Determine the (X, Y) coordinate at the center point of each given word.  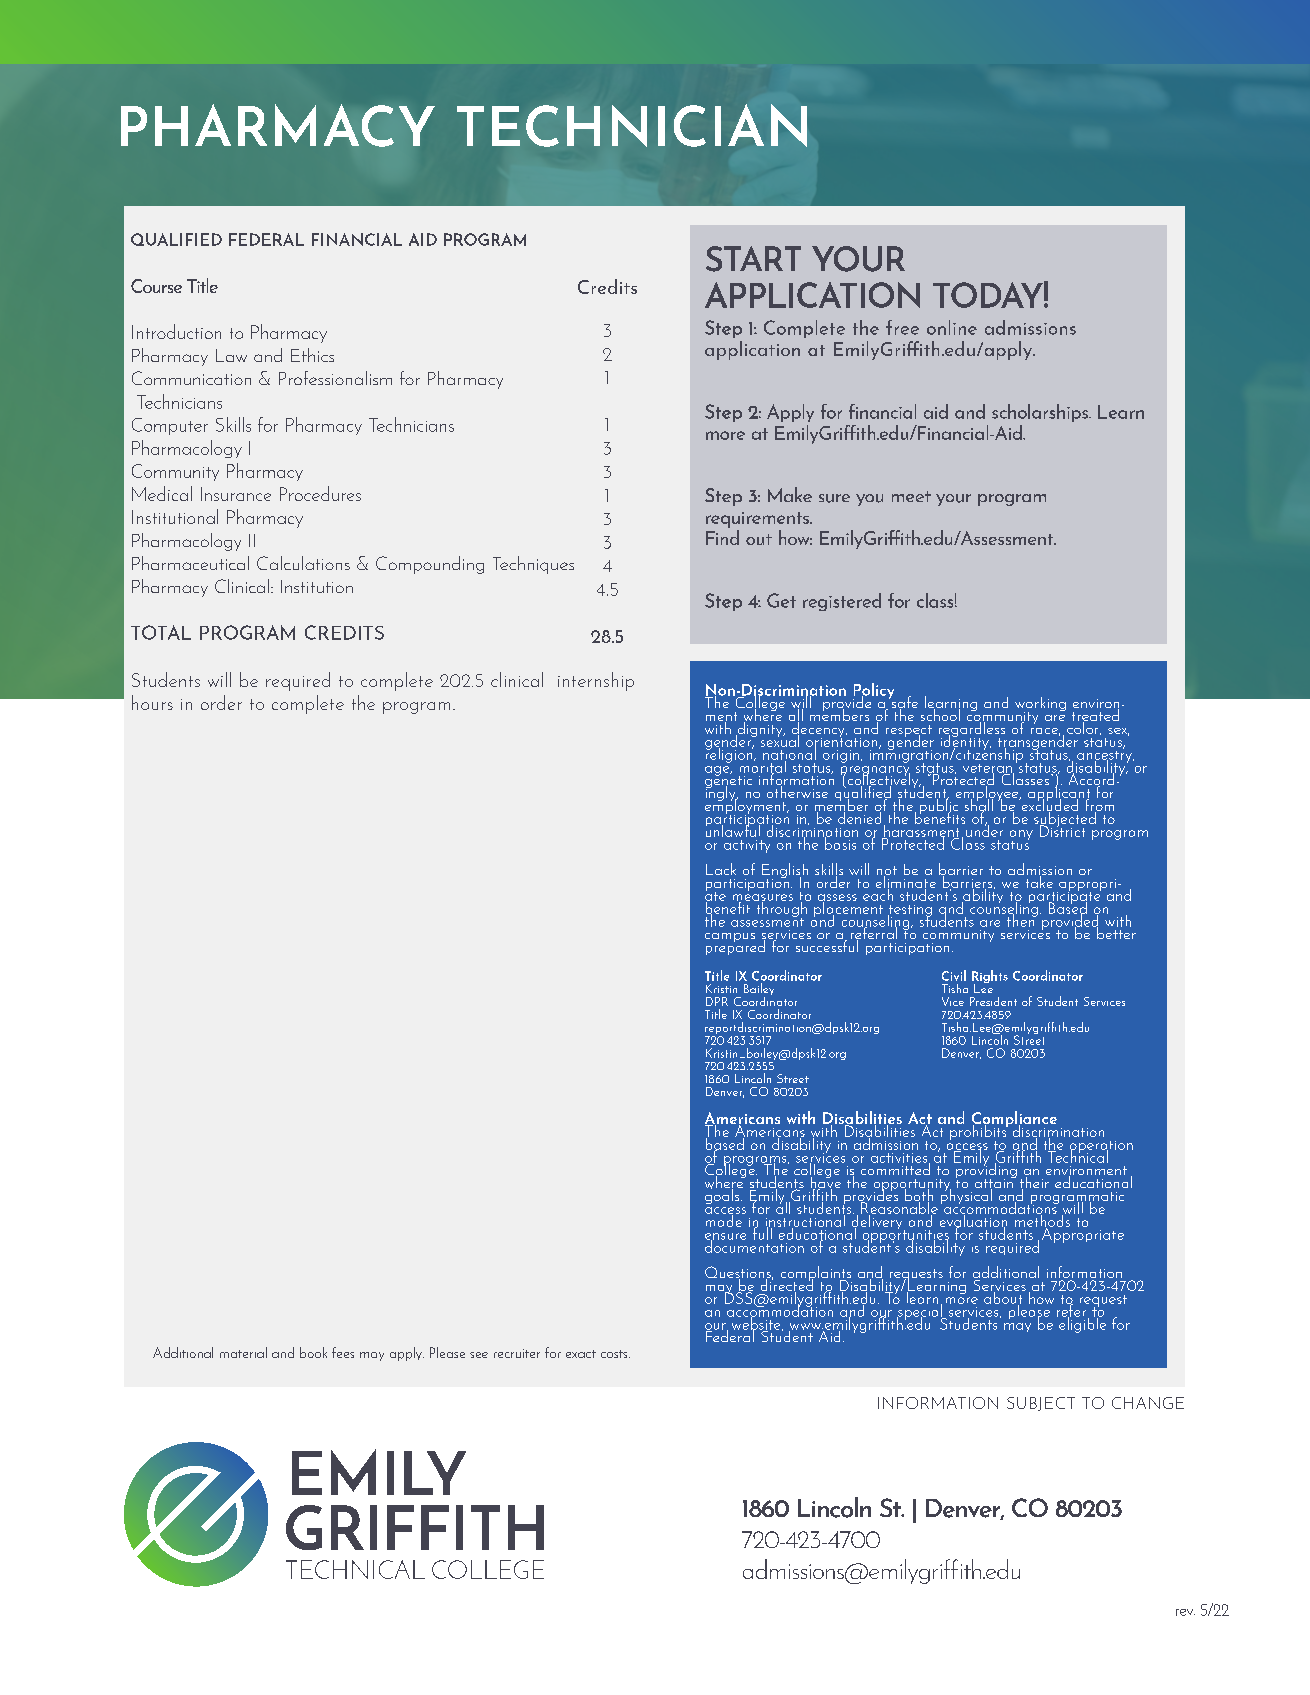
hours (152, 702)
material (243, 1352)
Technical (1078, 1155)
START (753, 259)
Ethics (312, 355)
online (952, 327)
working (1040, 705)
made (725, 1219)
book (313, 1352)
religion (730, 754)
